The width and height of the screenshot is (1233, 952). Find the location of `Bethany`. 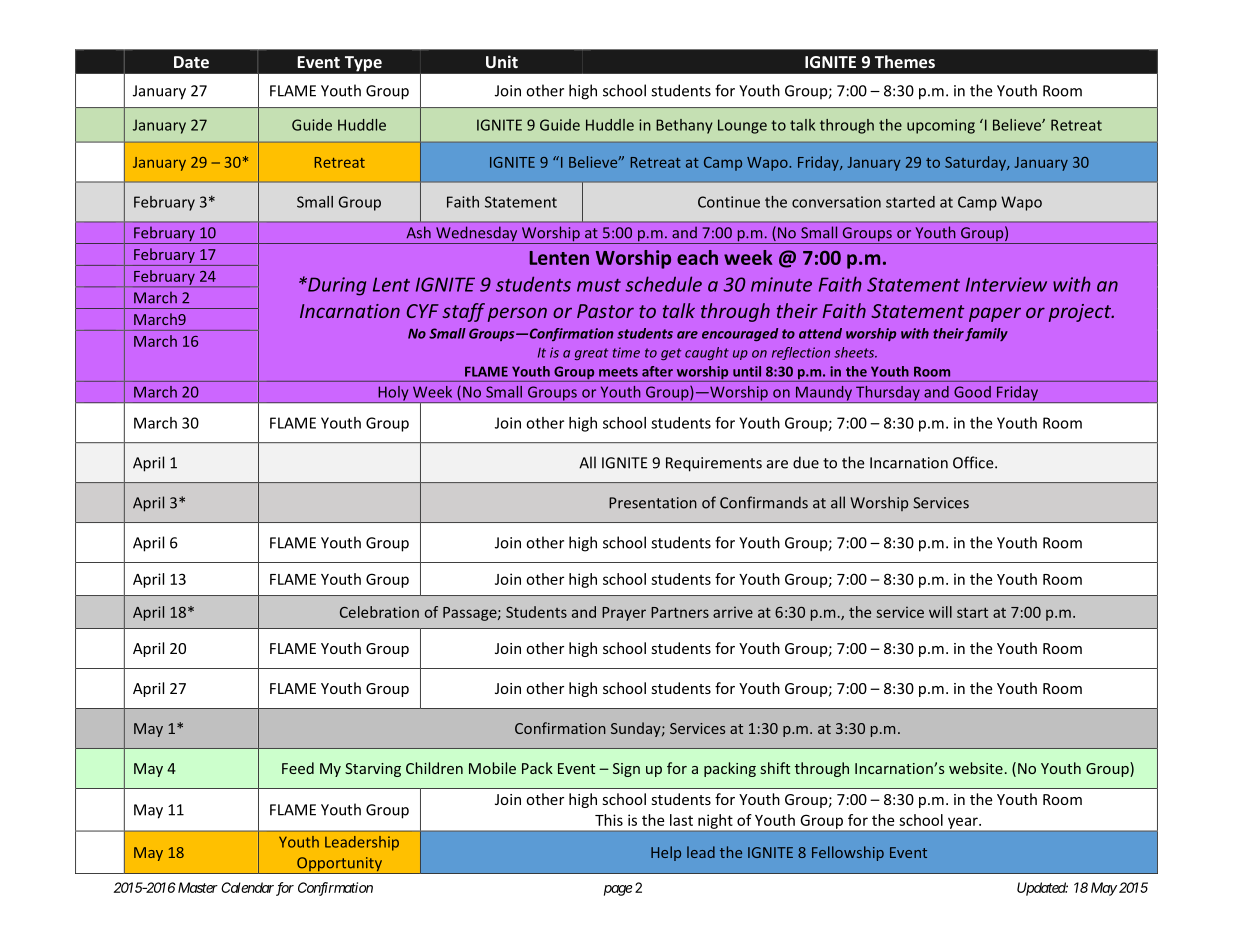

Bethany is located at coordinates (684, 126).
